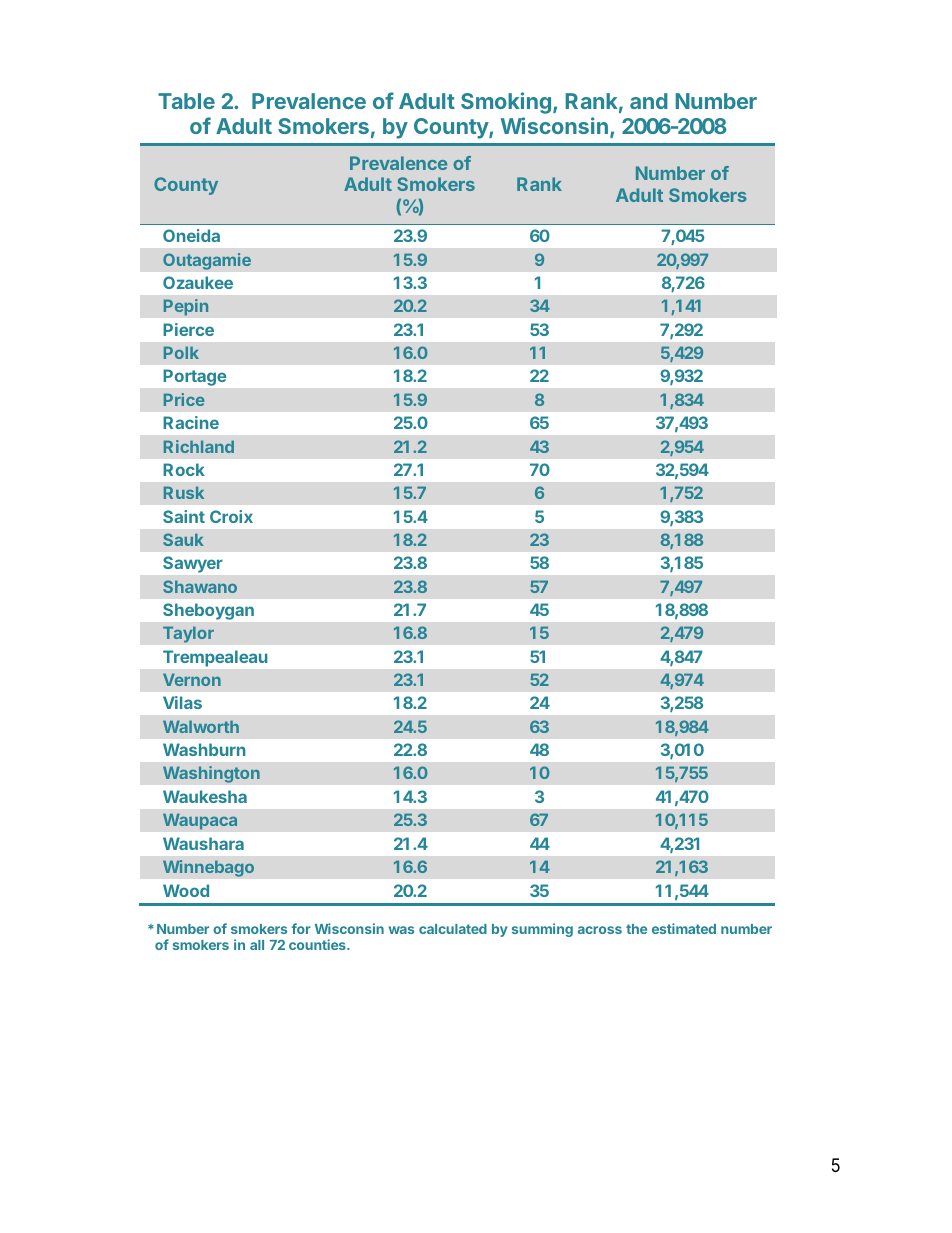  What do you see at coordinates (186, 307) in the page?
I see `Pepin` at bounding box center [186, 307].
